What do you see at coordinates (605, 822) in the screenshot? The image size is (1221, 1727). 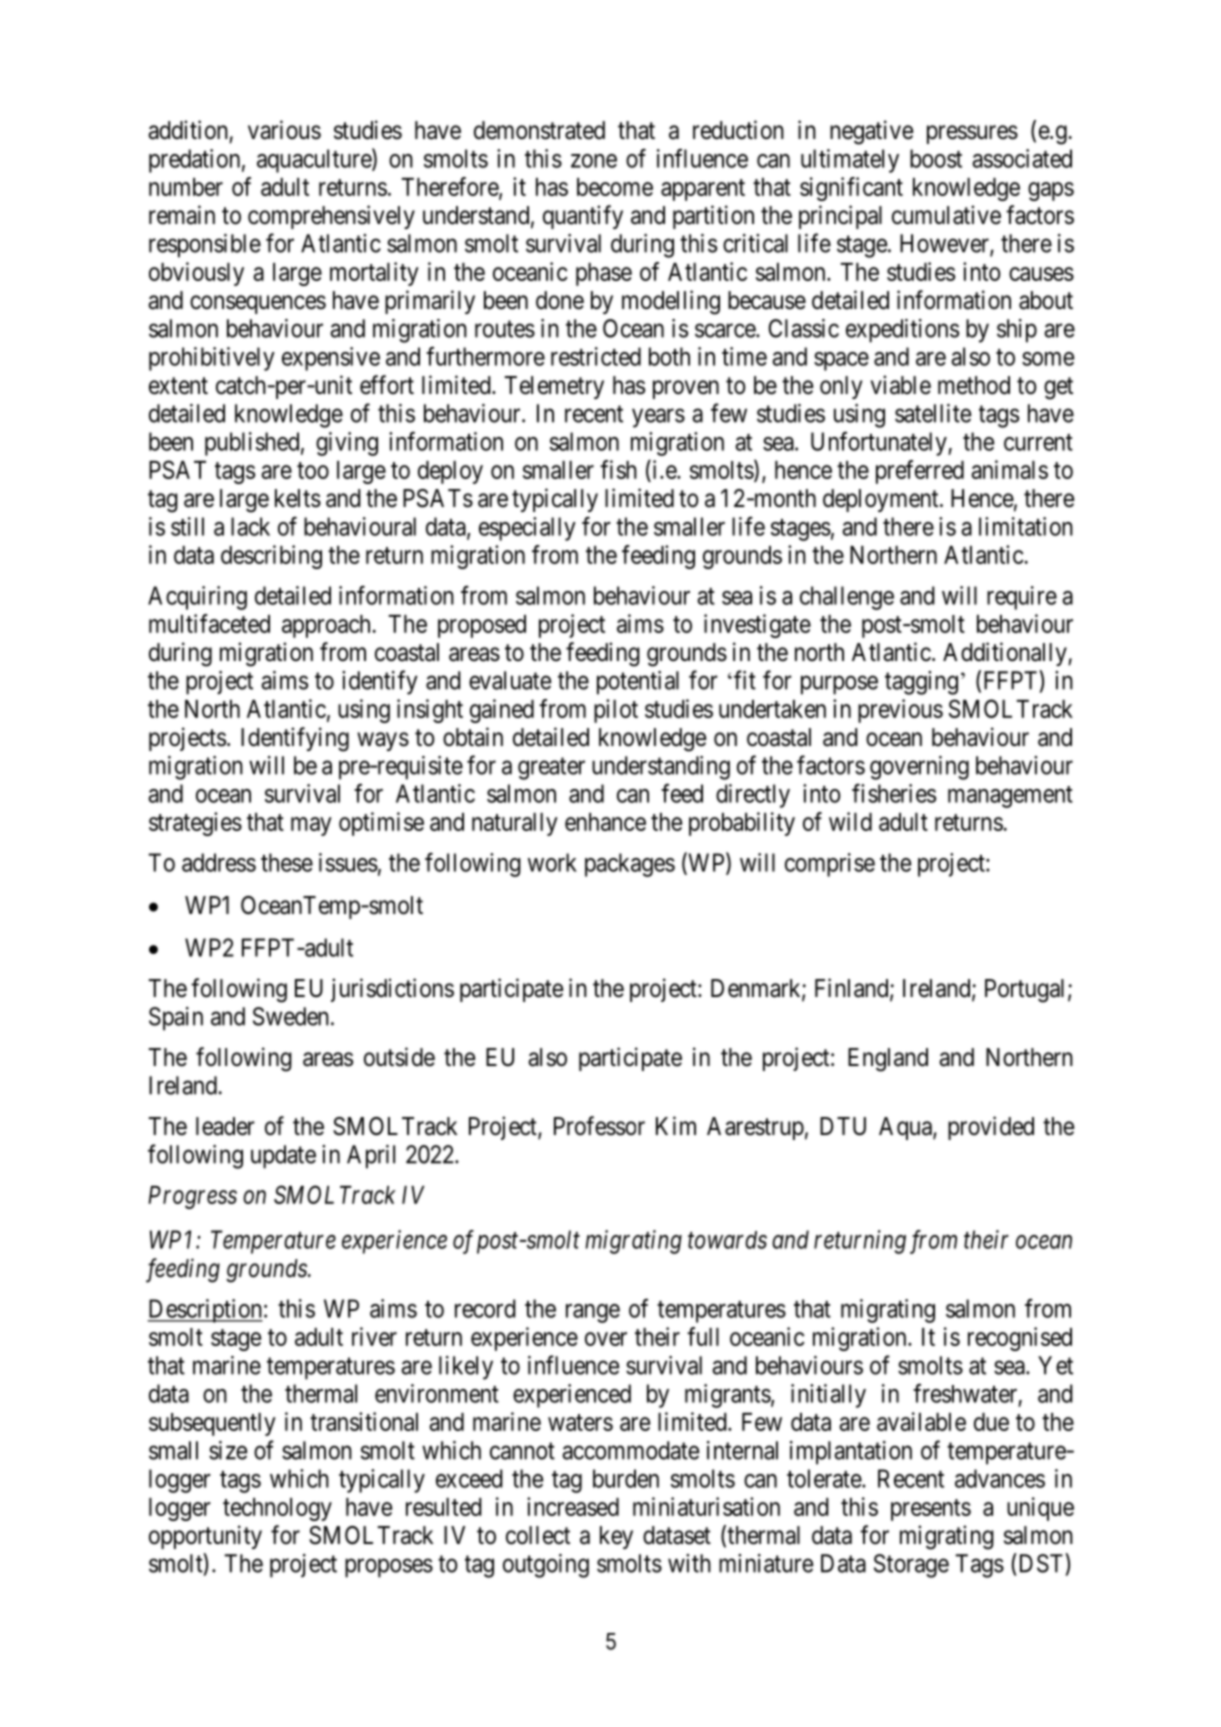 I see `enhance` at bounding box center [605, 822].
